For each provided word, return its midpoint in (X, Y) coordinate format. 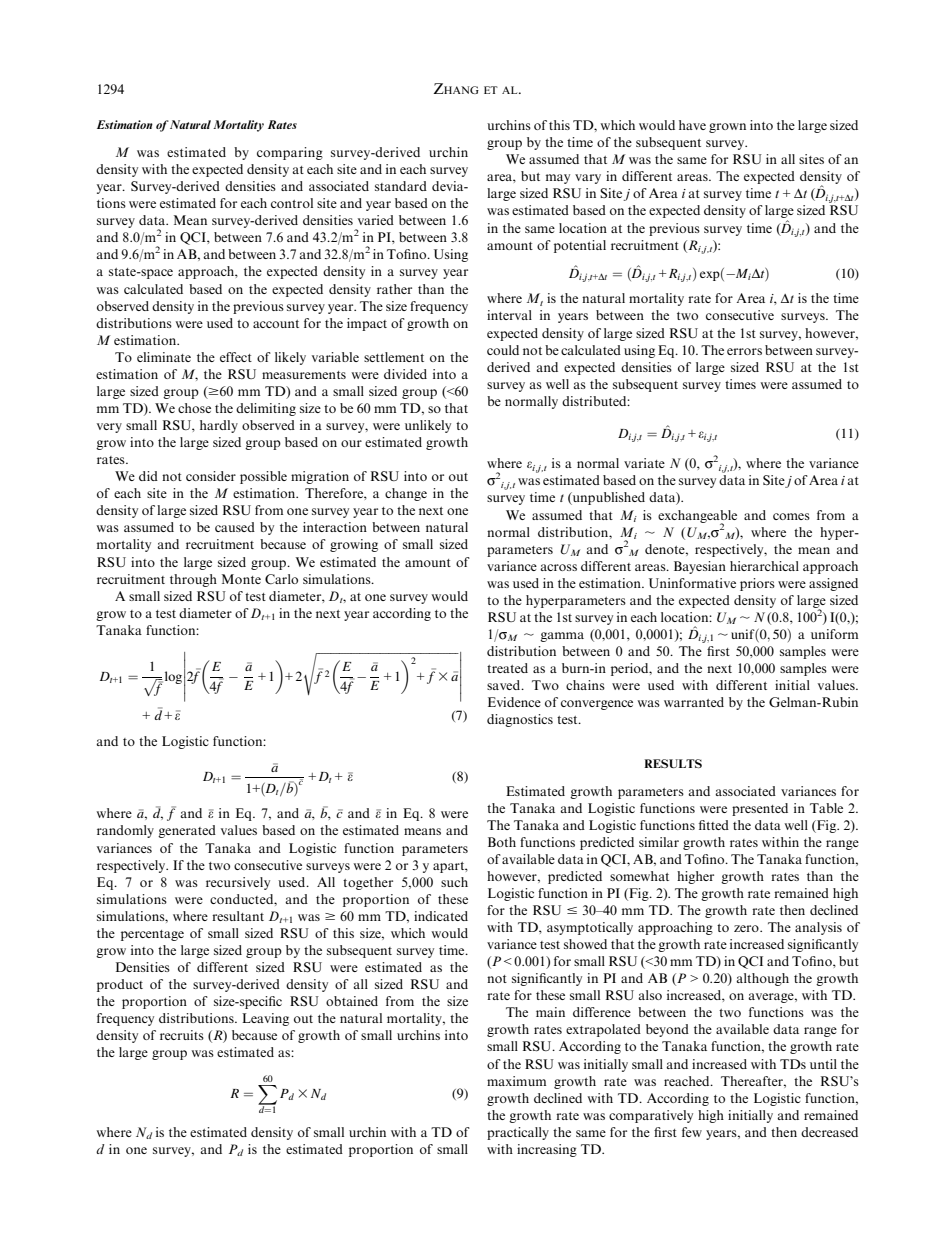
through (193, 580)
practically (518, 1133)
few (692, 1132)
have (692, 125)
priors (757, 584)
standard (401, 186)
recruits (182, 1035)
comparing (290, 153)
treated (507, 668)
